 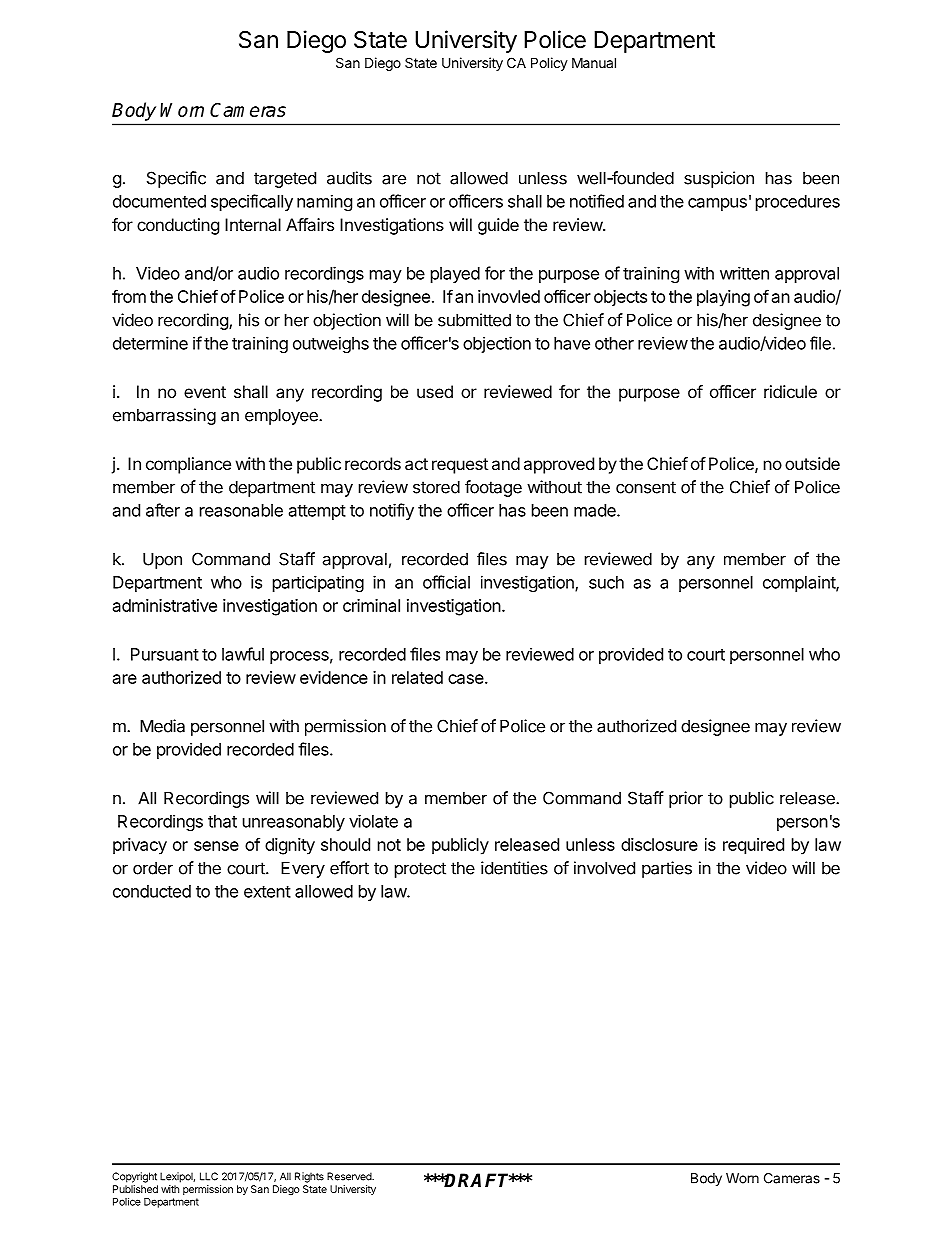 I want to click on LLC, so click(x=209, y=1176).
